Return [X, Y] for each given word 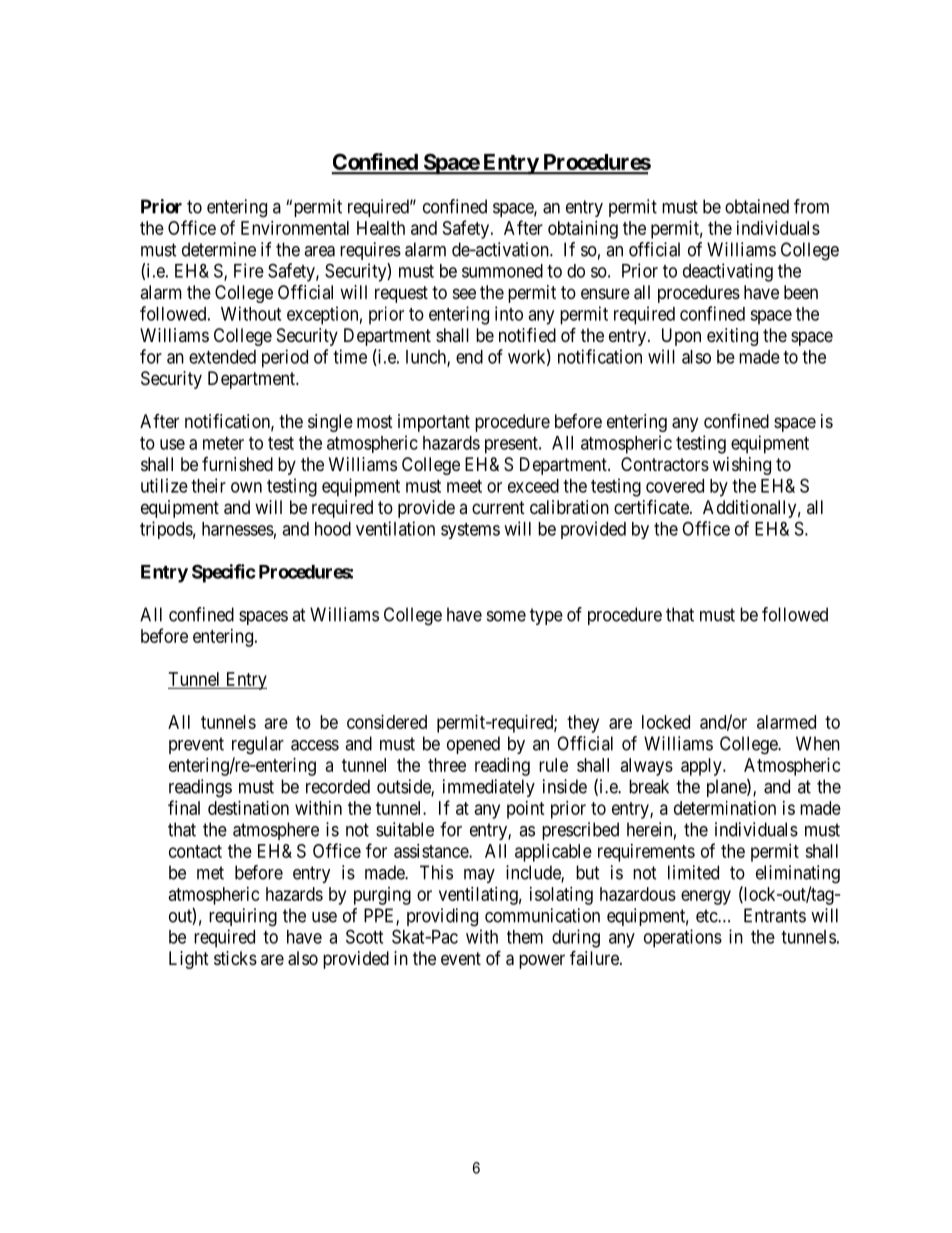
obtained [757, 206]
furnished [237, 464]
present [512, 445]
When [818, 743]
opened [473, 745]
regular [258, 745]
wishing [742, 466]
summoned [502, 271]
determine [219, 249]
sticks [235, 958]
